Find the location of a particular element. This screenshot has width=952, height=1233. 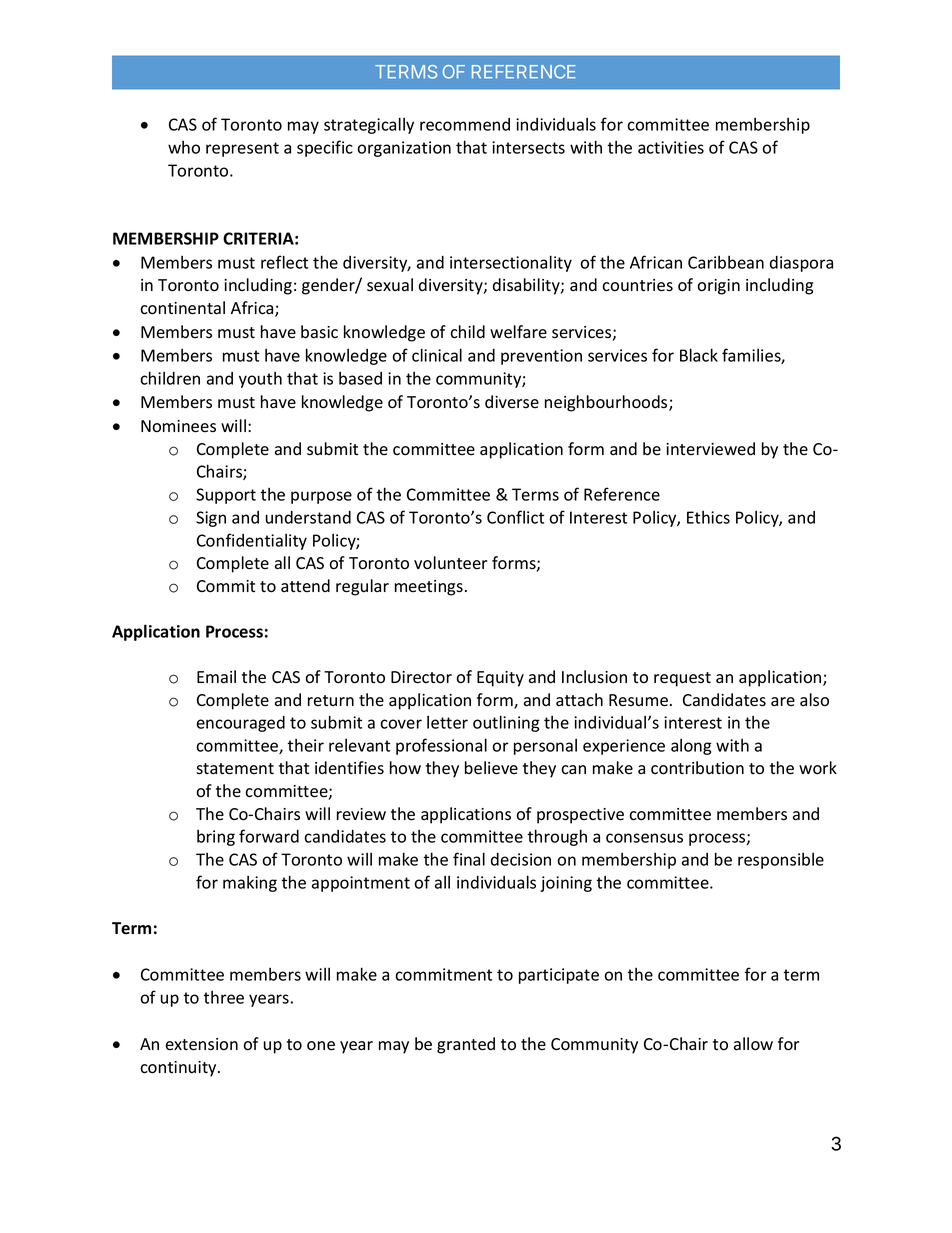

activities is located at coordinates (671, 147).
